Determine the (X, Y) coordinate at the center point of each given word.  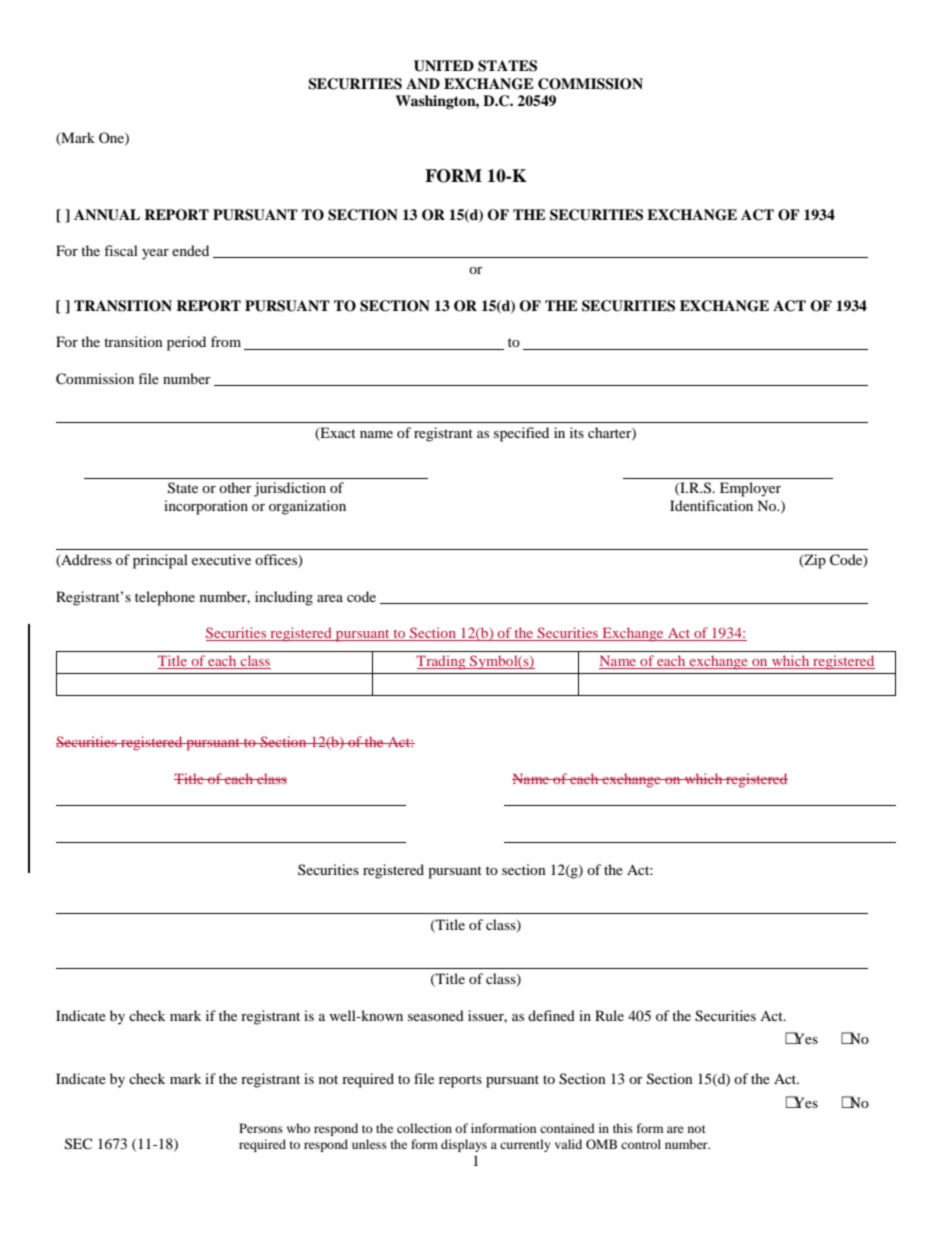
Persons (261, 1128)
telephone (165, 598)
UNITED (444, 66)
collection (424, 1128)
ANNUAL (107, 215)
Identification (711, 505)
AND (423, 83)
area (330, 598)
